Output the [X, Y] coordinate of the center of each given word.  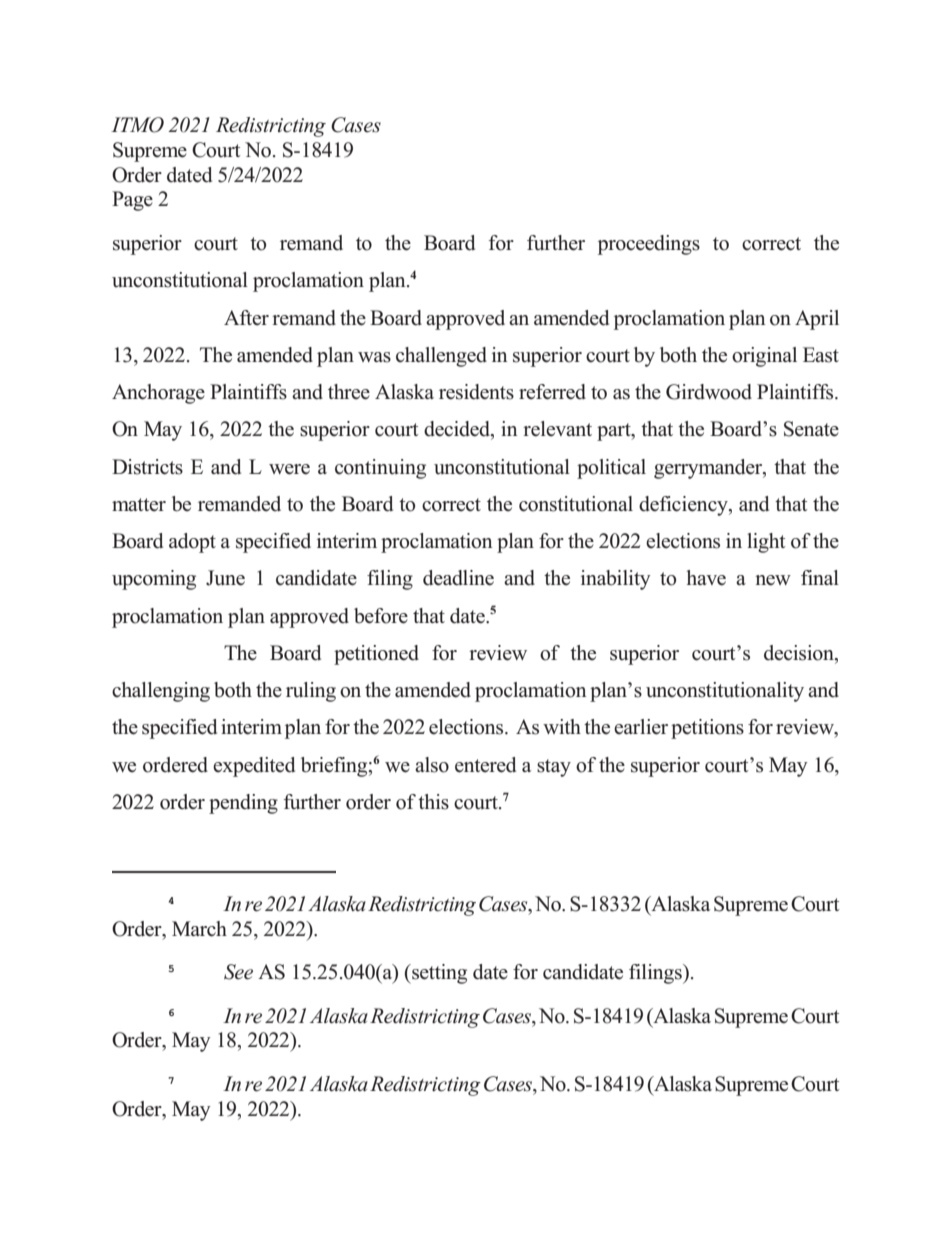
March [199, 929]
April [817, 320]
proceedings [649, 245]
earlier [641, 727]
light [766, 543]
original [764, 357]
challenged [441, 357]
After [246, 318]
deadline [458, 578]
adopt [192, 543]
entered [485, 765]
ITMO [137, 125]
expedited [254, 767]
